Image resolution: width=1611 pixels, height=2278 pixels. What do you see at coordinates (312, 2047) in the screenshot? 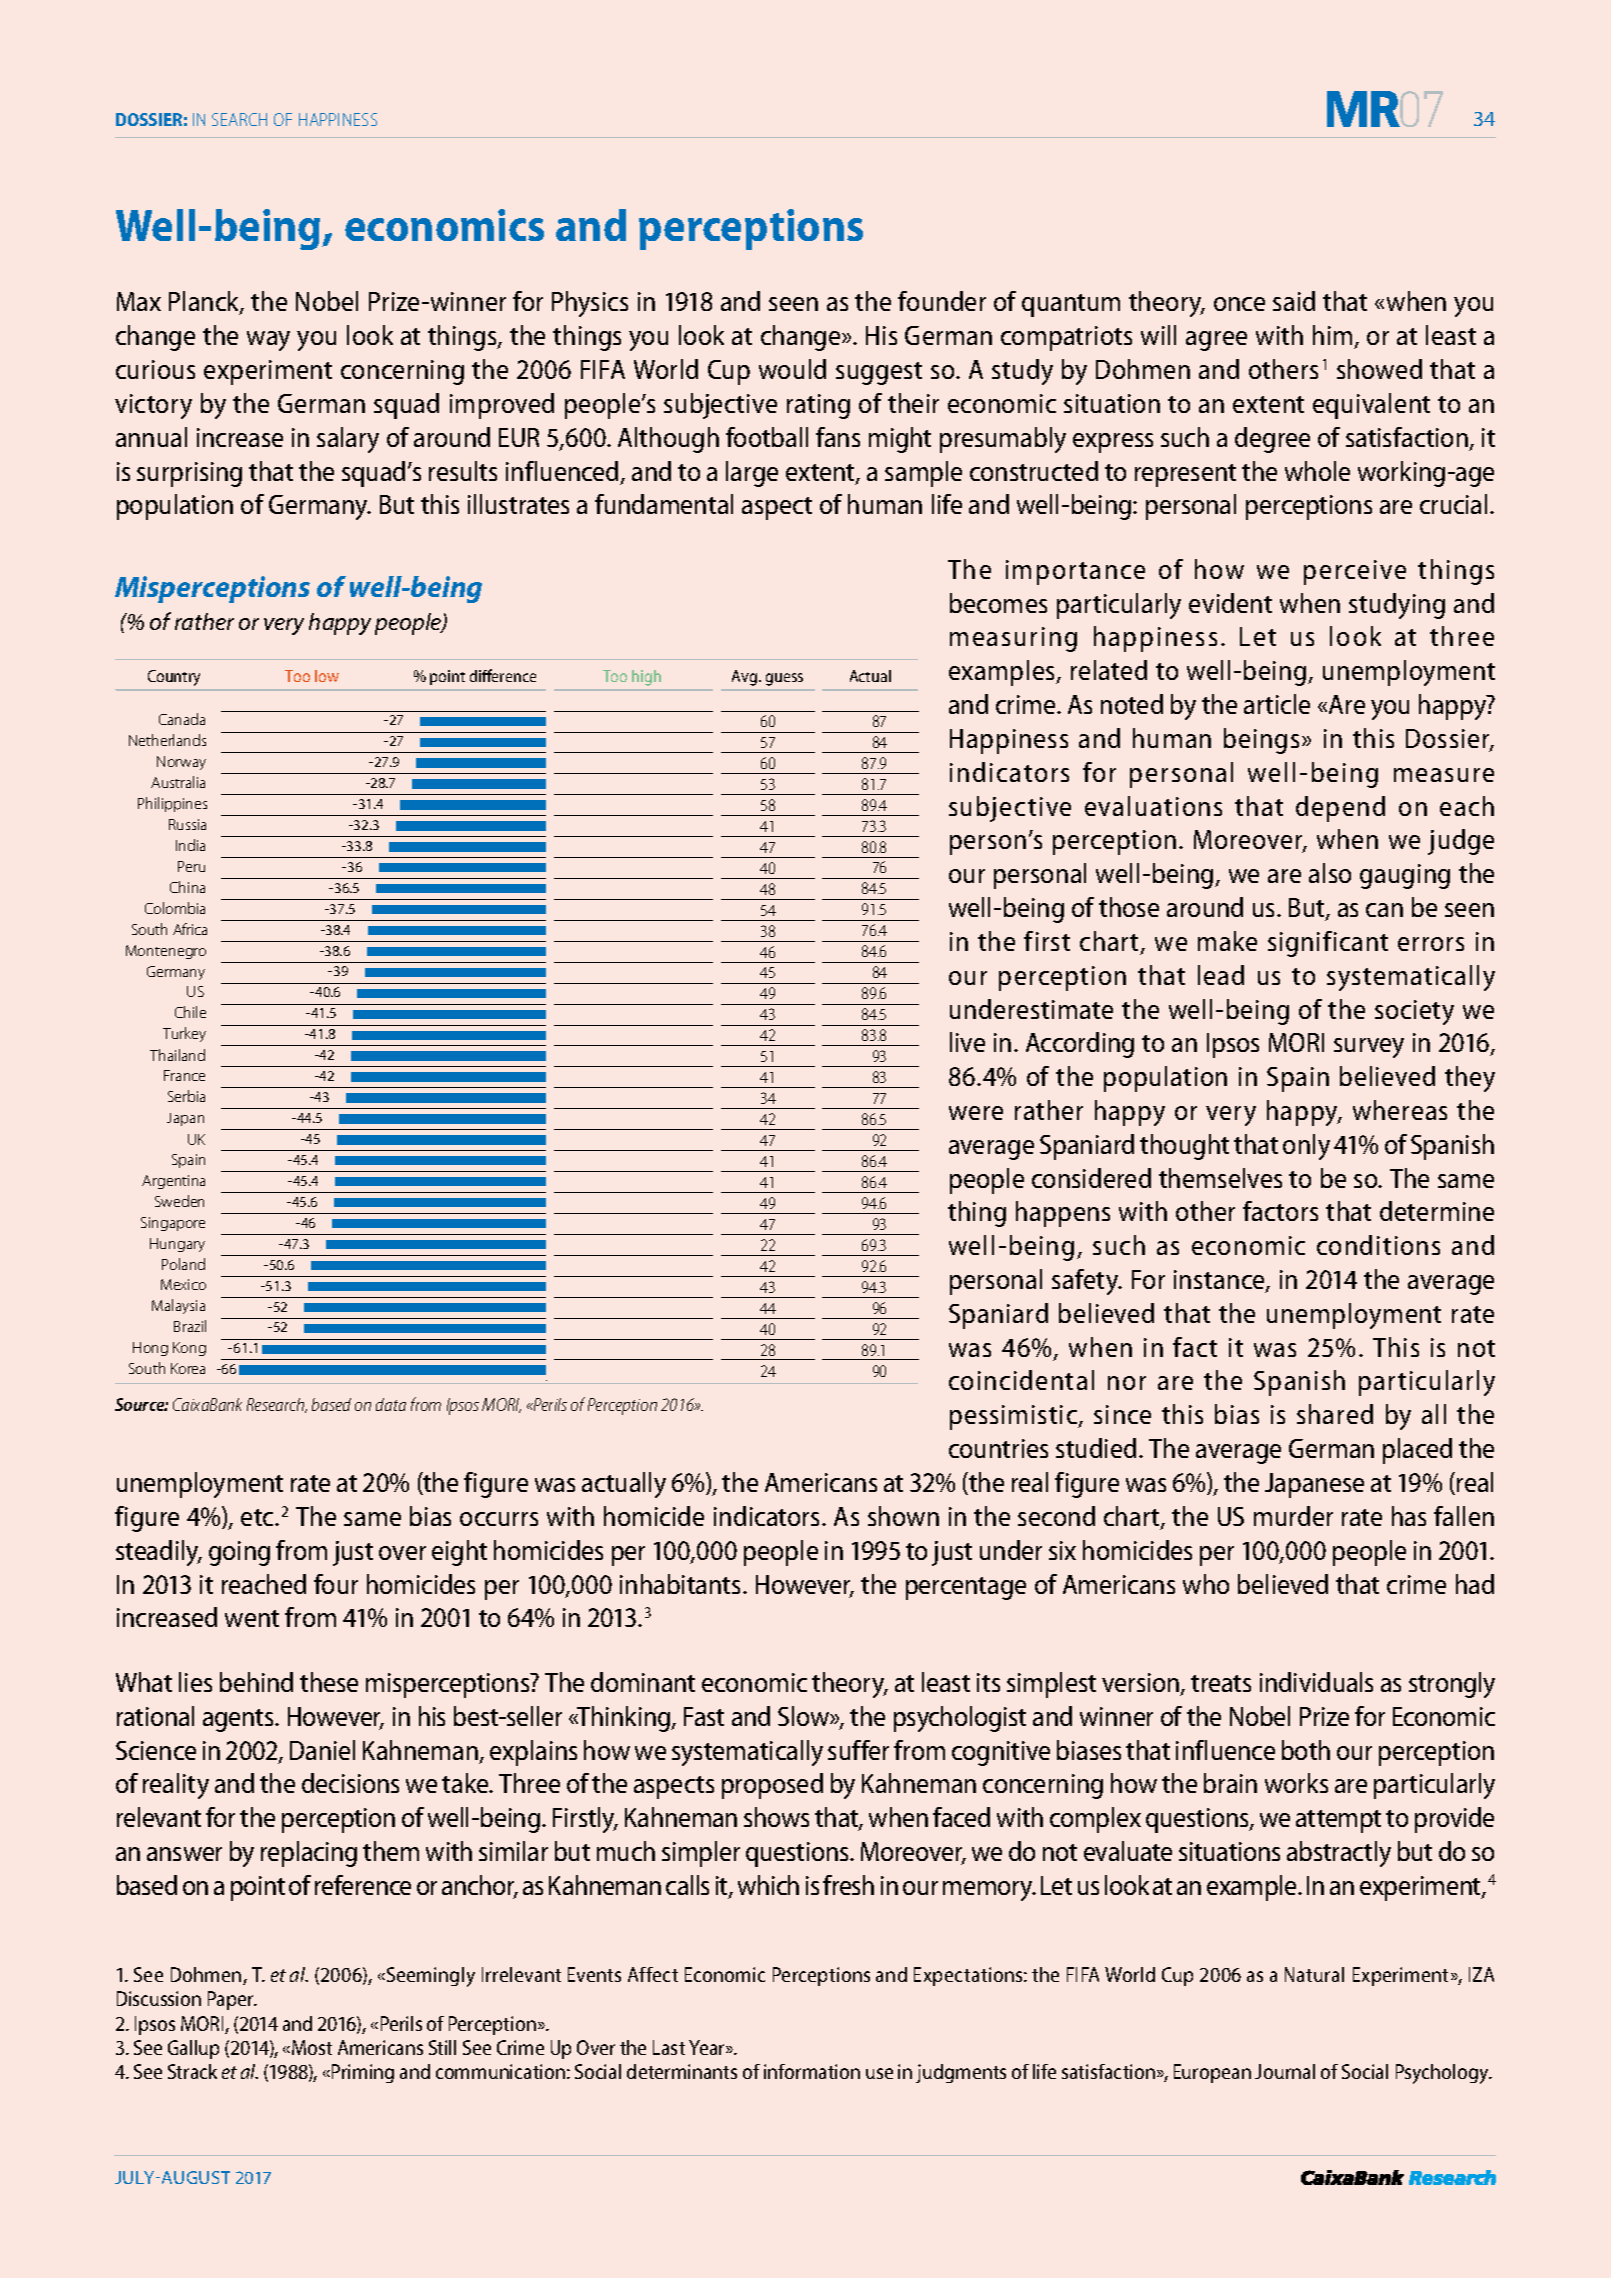
I see `Most` at bounding box center [312, 2047].
